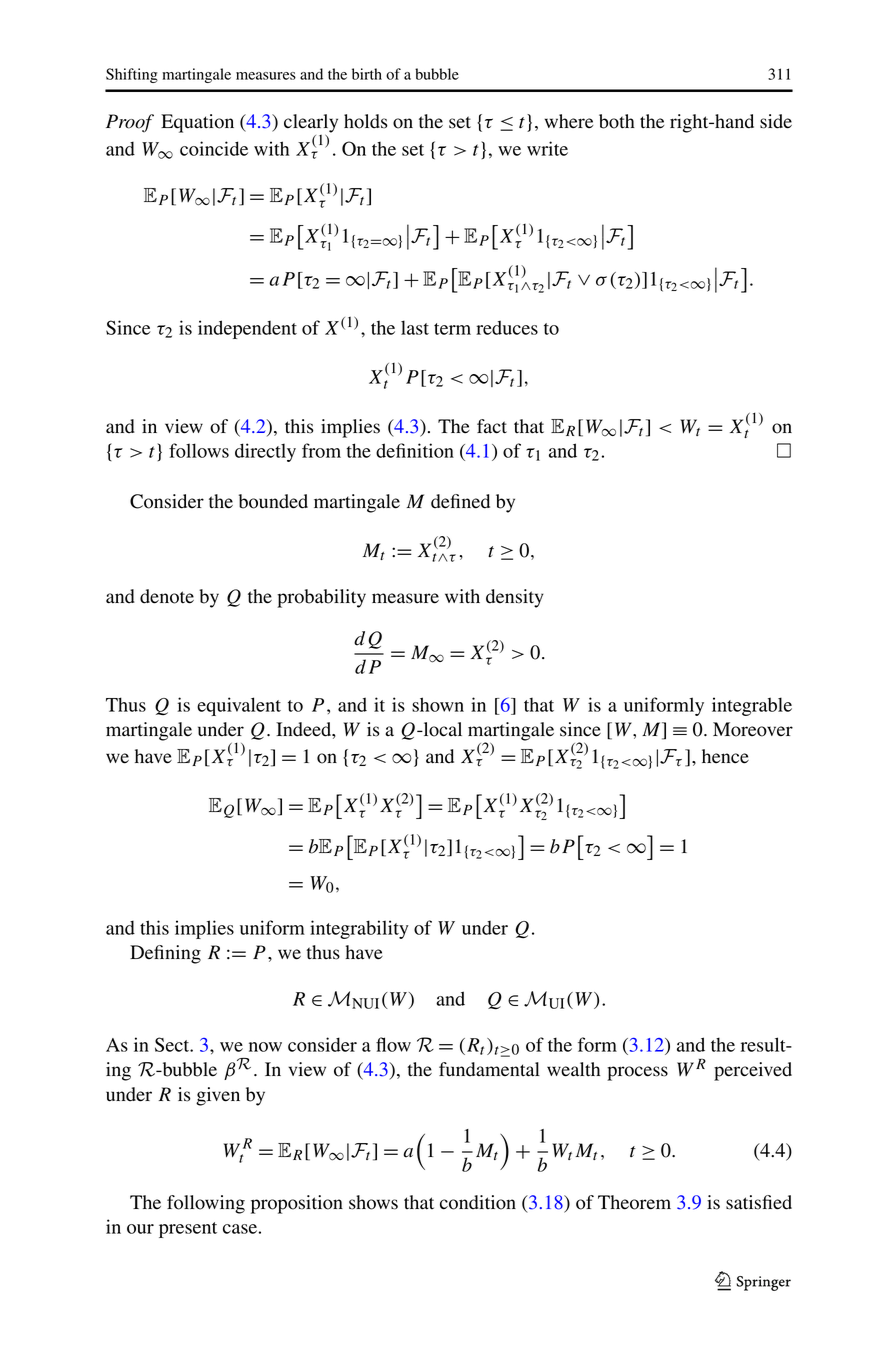 This screenshot has height=1359, width=896. Describe the element at coordinates (438, 704) in the screenshot. I see `shown` at that location.
